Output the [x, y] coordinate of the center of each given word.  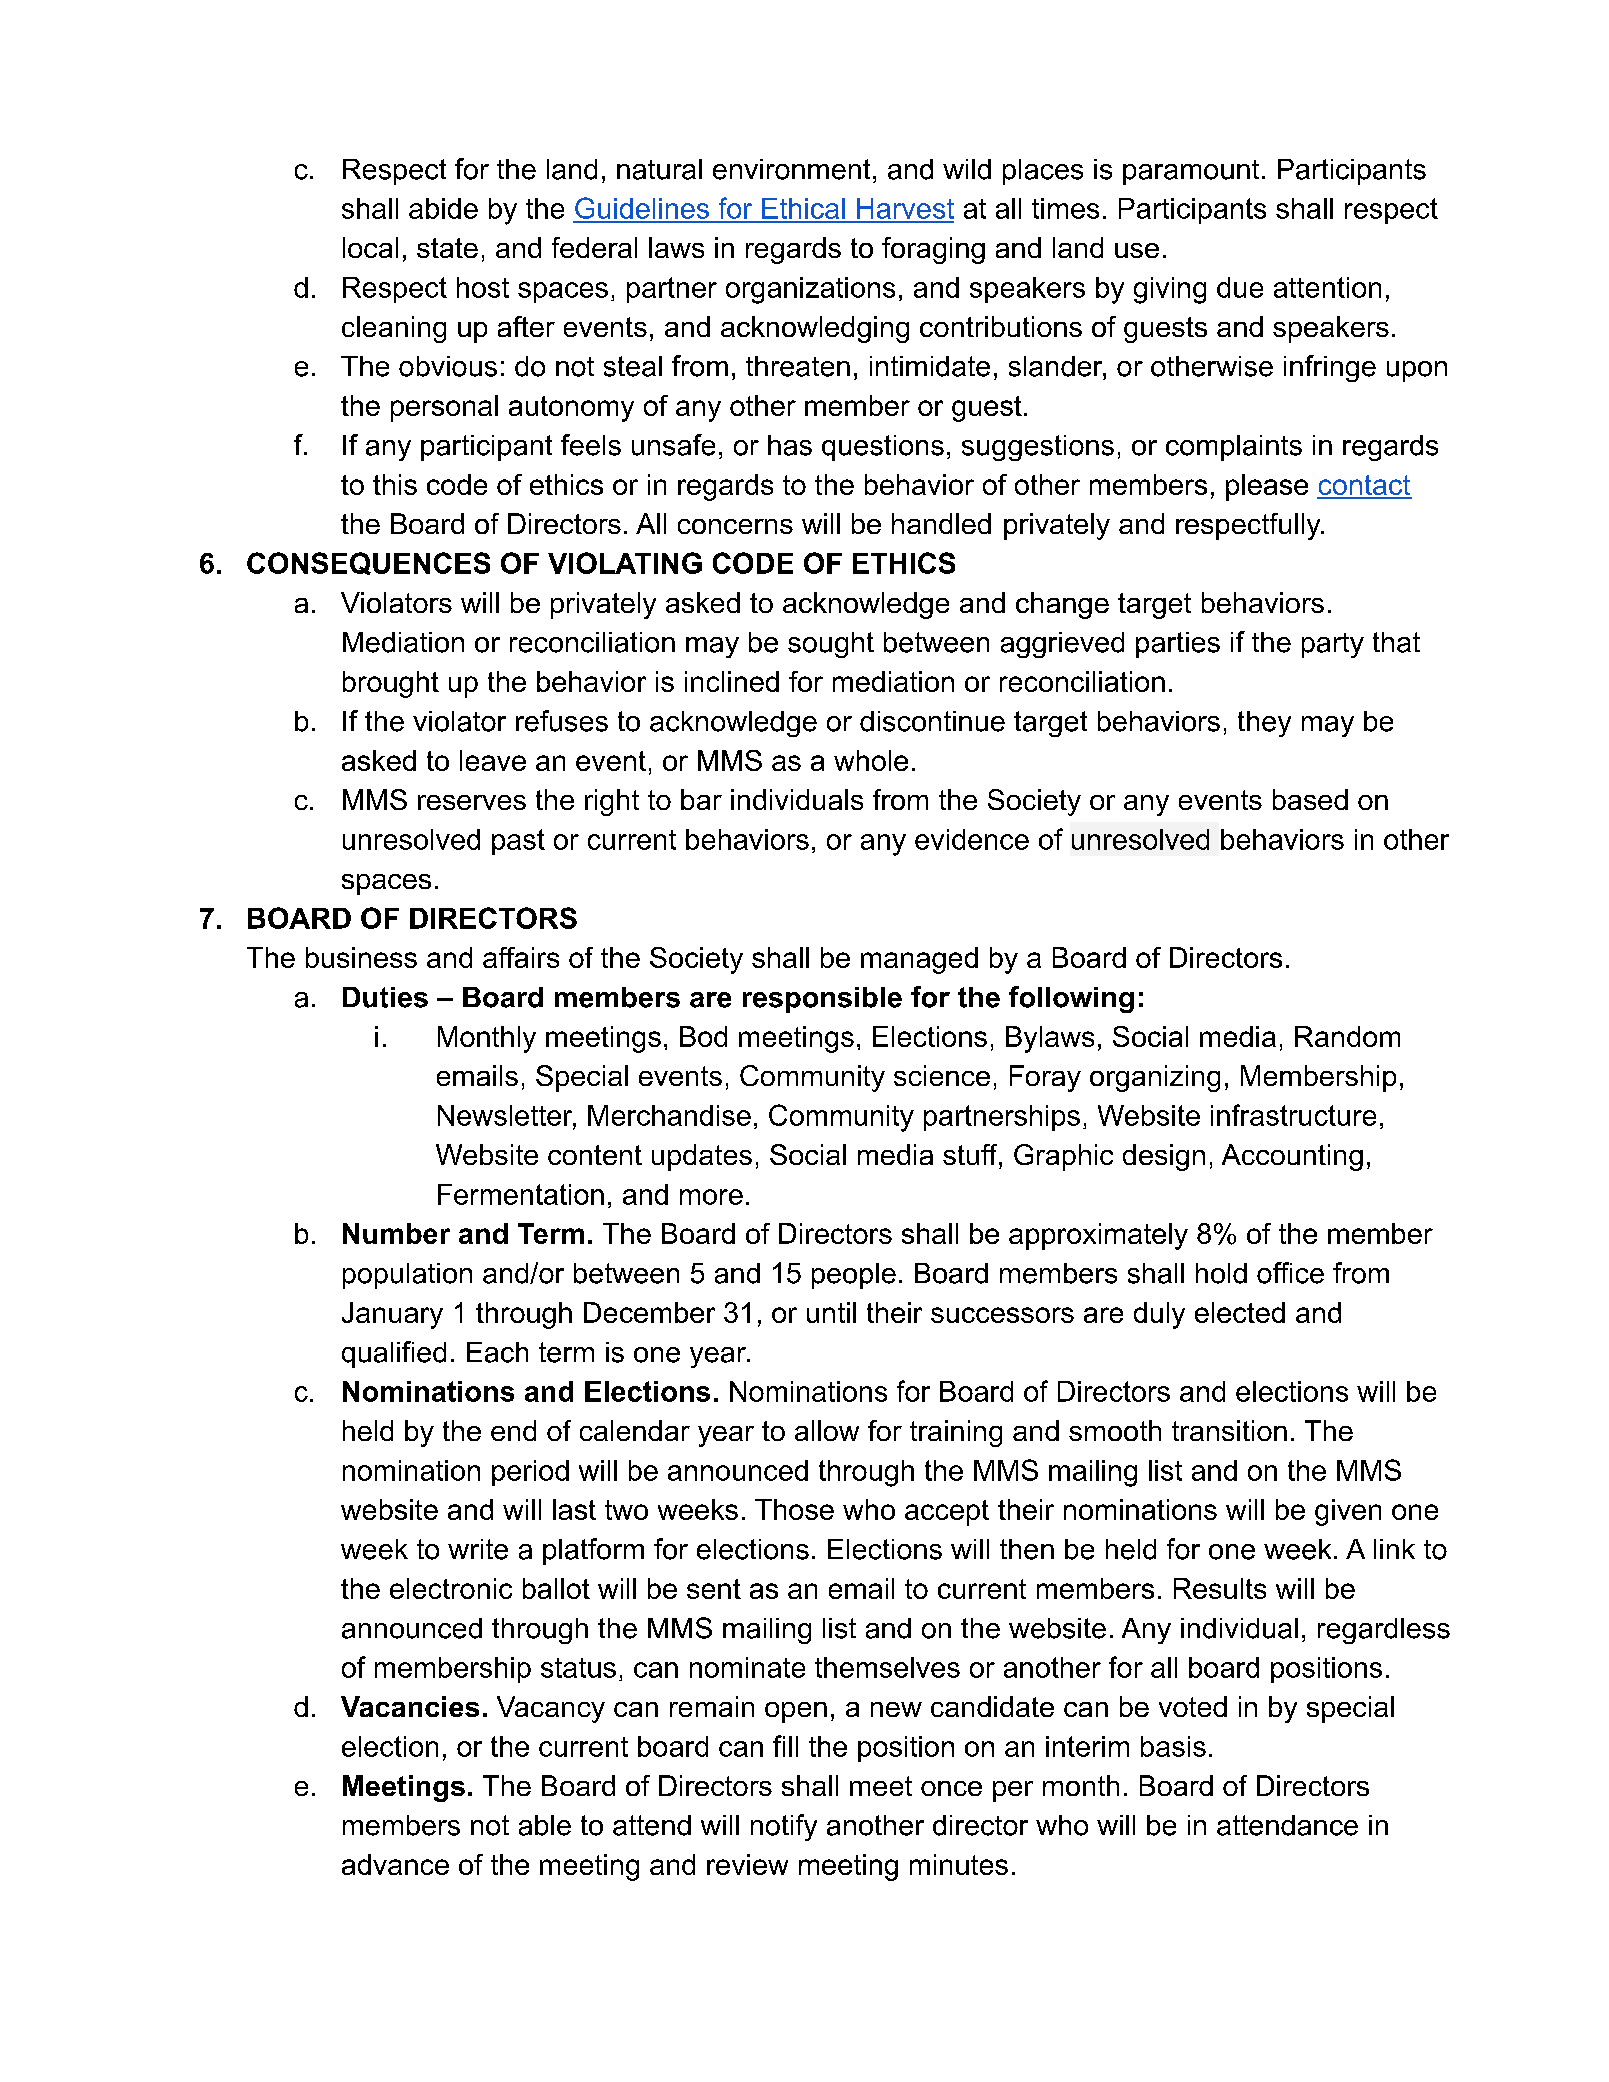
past [518, 842]
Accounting [1292, 1157]
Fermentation [521, 1194]
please [1267, 487]
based [1310, 799]
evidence [972, 839]
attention [1327, 287]
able [545, 1825]
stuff [971, 1154]
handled [941, 523]
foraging [933, 250]
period [530, 1473]
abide [443, 208]
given [1348, 1512]
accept [947, 1513]
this [395, 484]
